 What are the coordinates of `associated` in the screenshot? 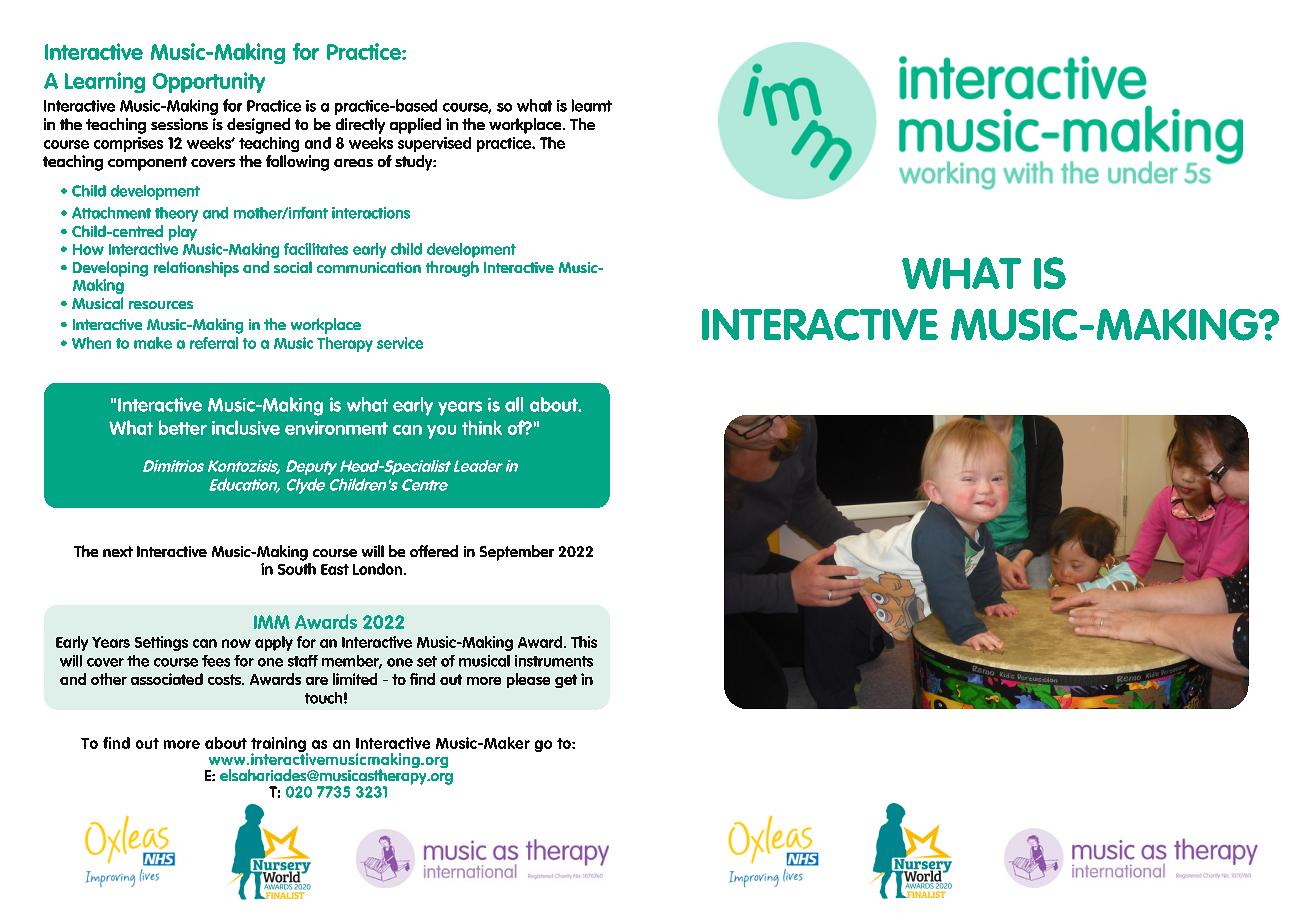 It's located at (167, 679).
